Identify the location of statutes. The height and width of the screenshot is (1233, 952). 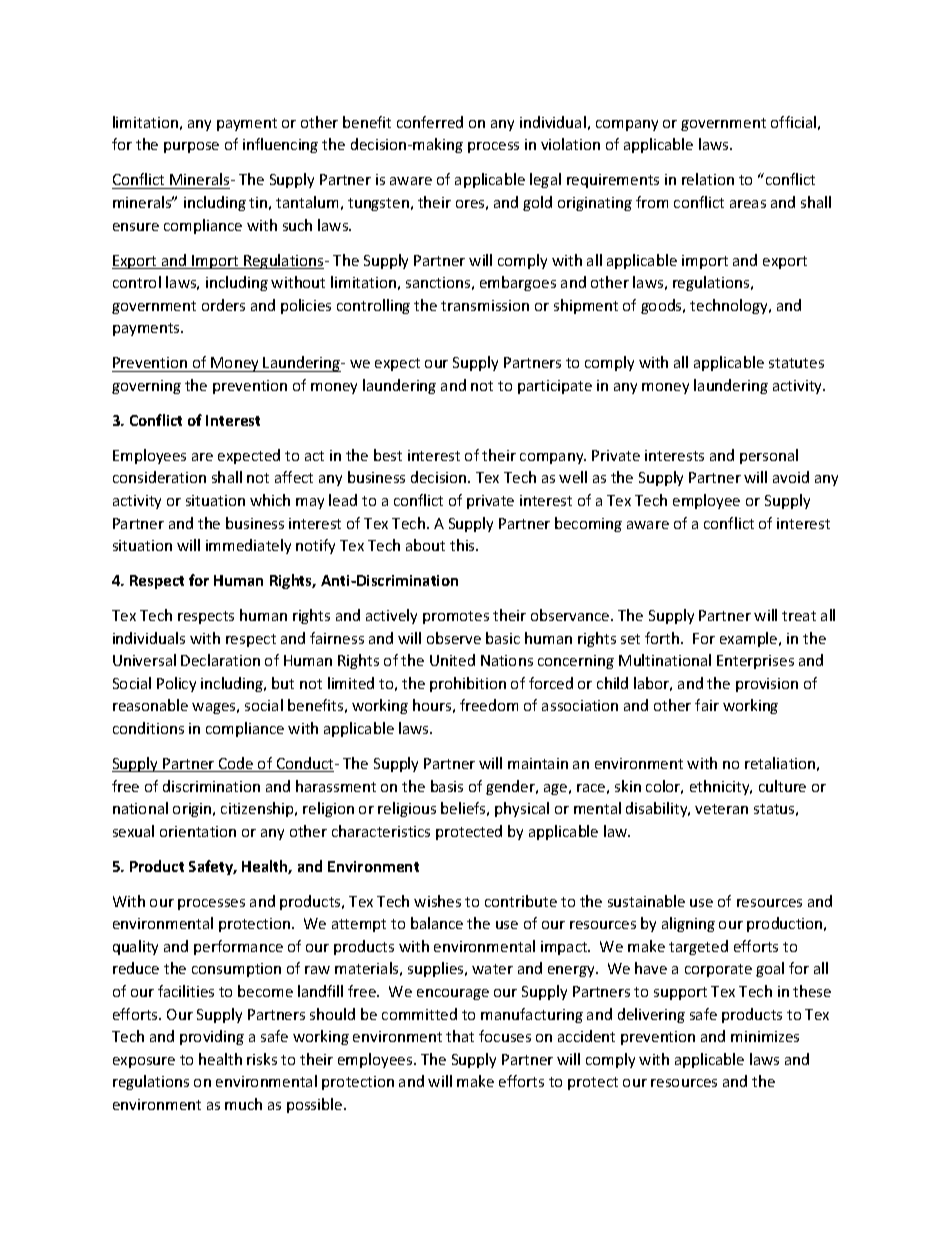
(796, 363).
